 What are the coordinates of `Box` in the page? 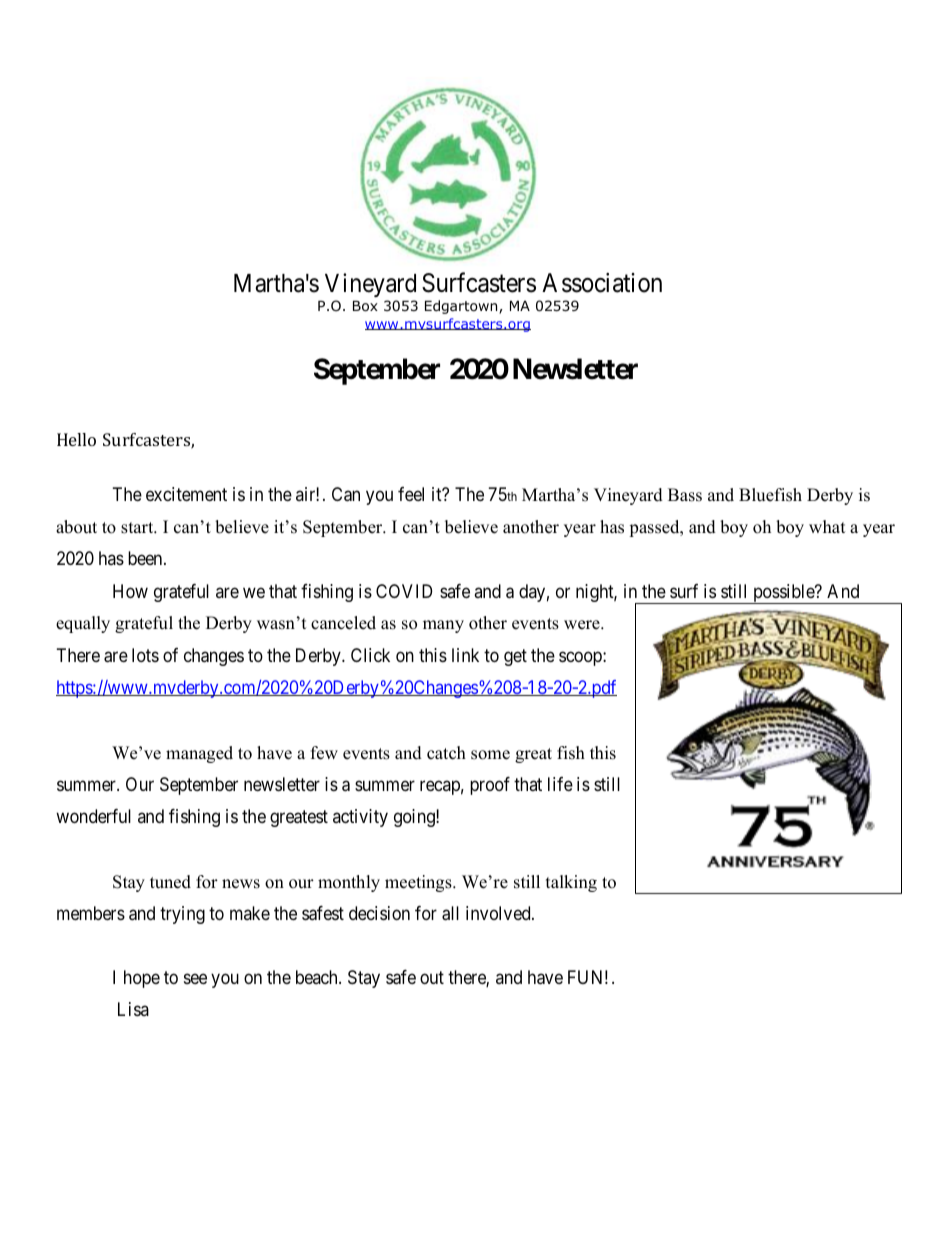 It's located at (365, 306).
